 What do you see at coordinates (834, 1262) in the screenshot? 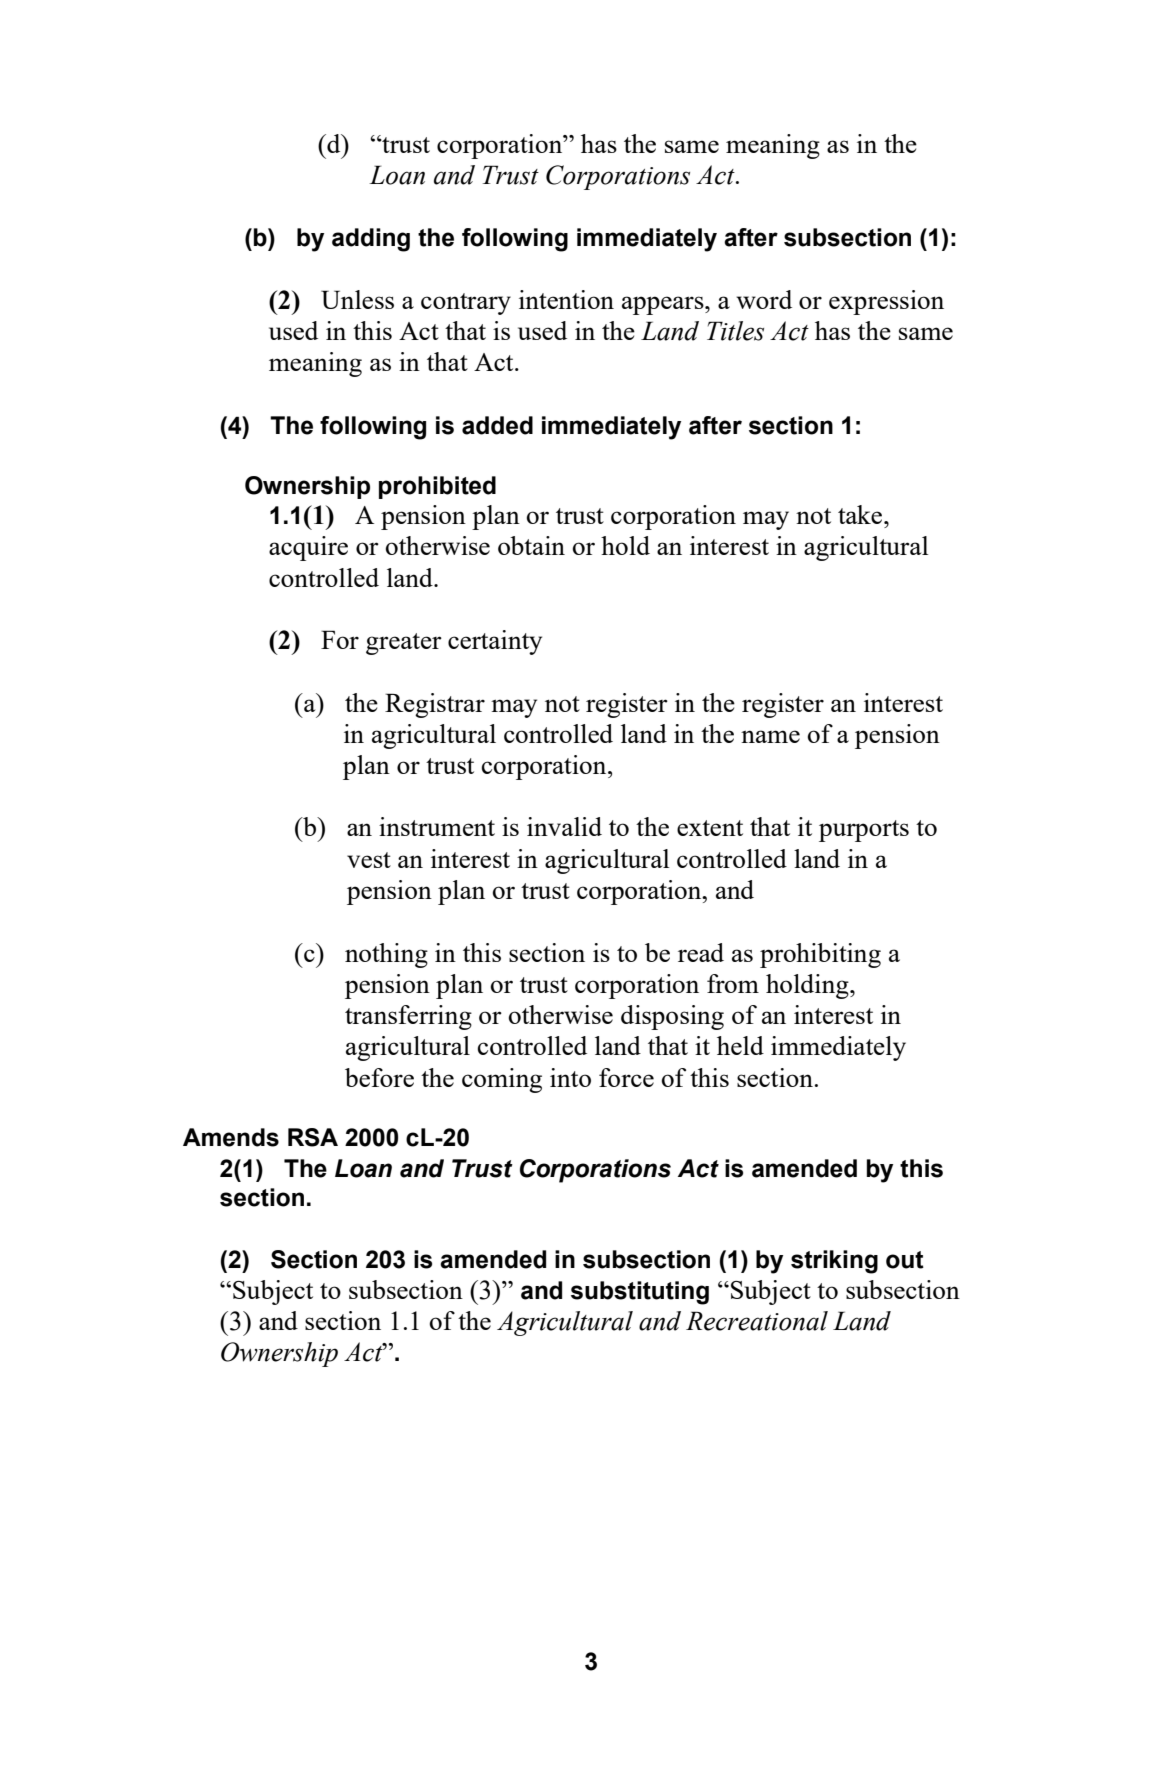
I see `striking` at bounding box center [834, 1262].
